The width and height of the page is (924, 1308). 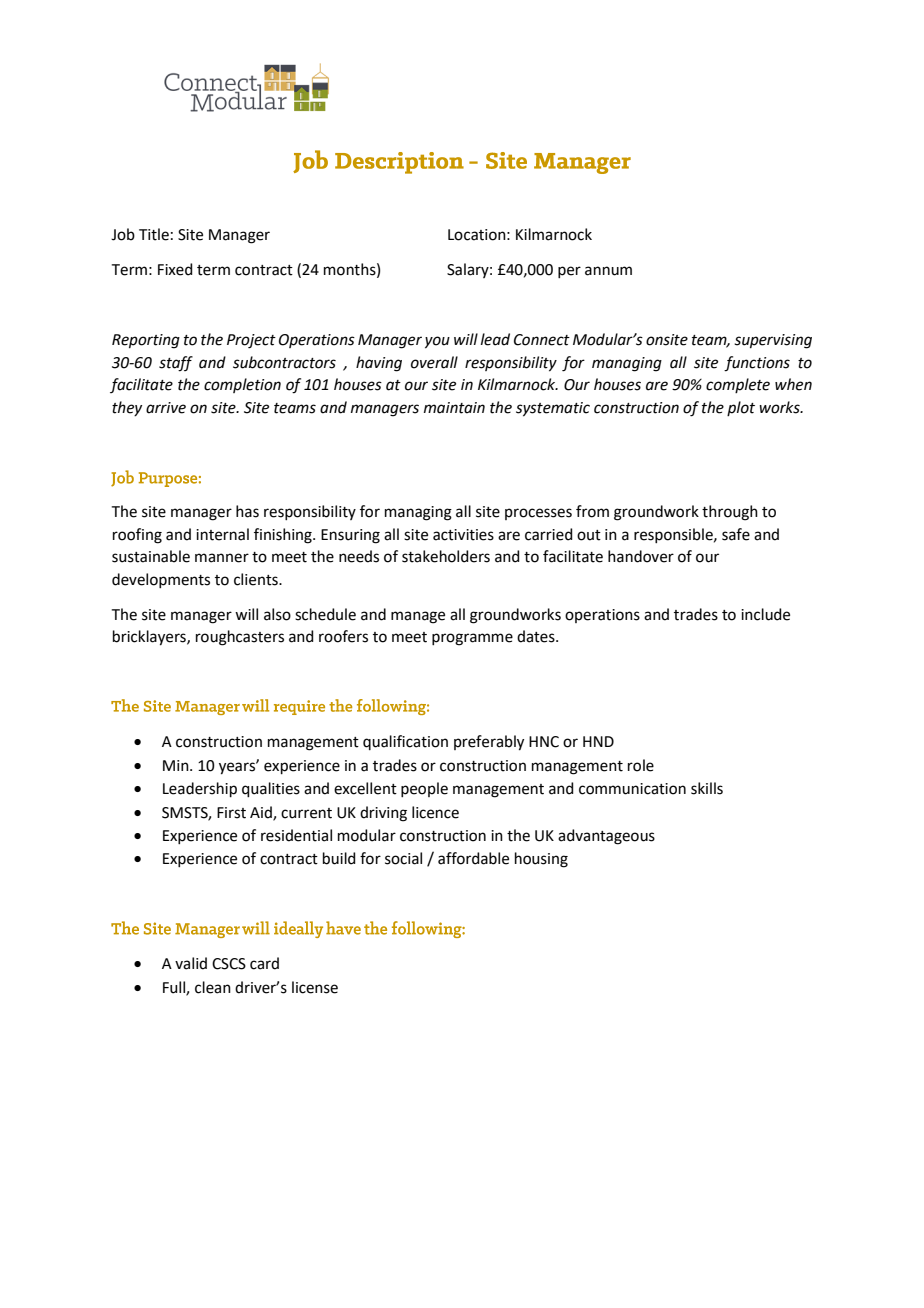 I want to click on advantageous, so click(x=606, y=837).
